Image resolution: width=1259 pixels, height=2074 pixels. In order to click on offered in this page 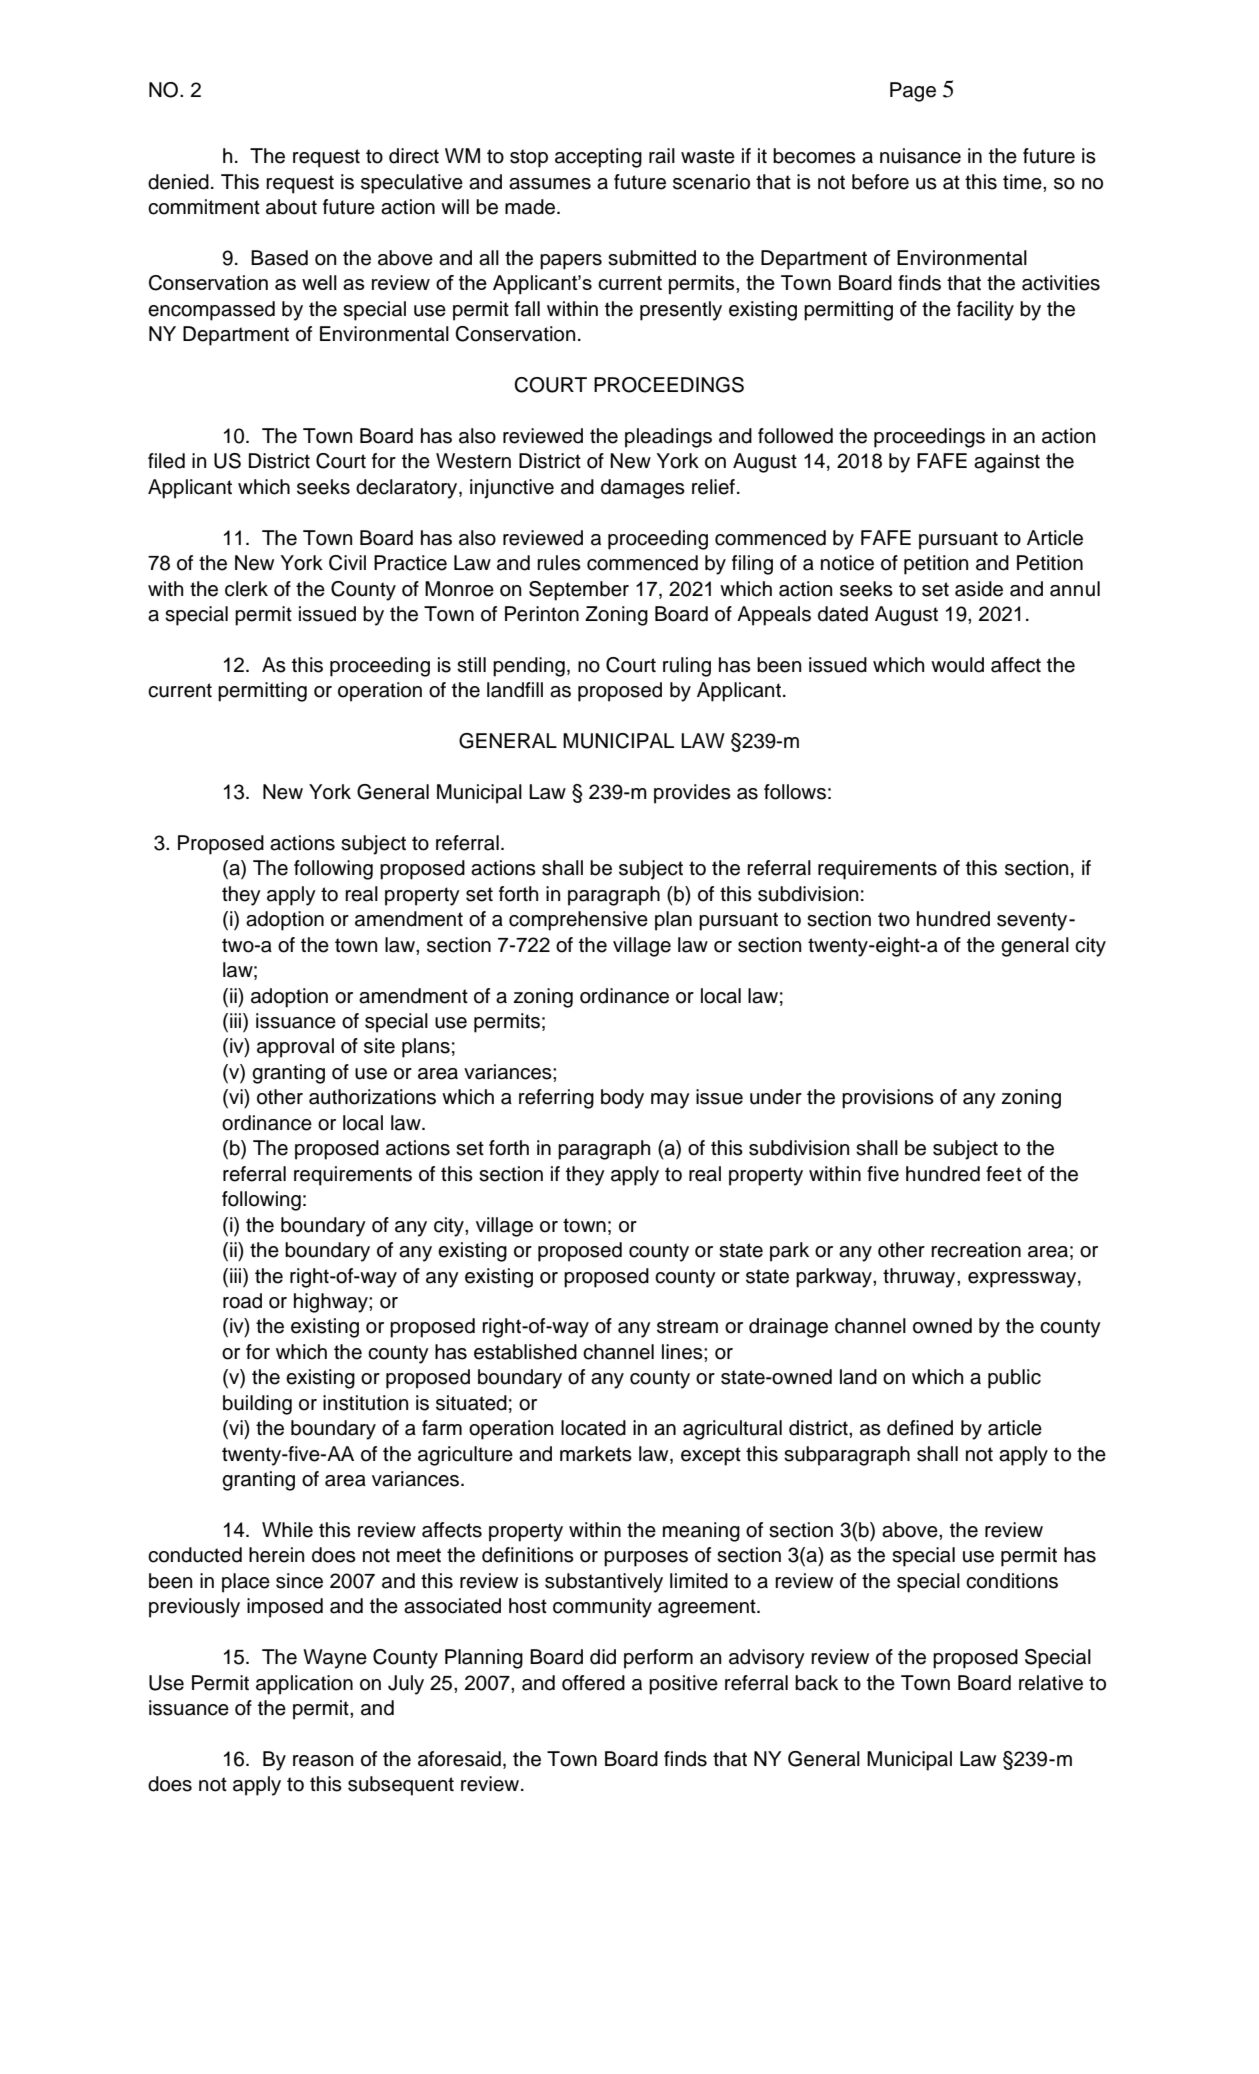, I will do `click(593, 1683)`.
